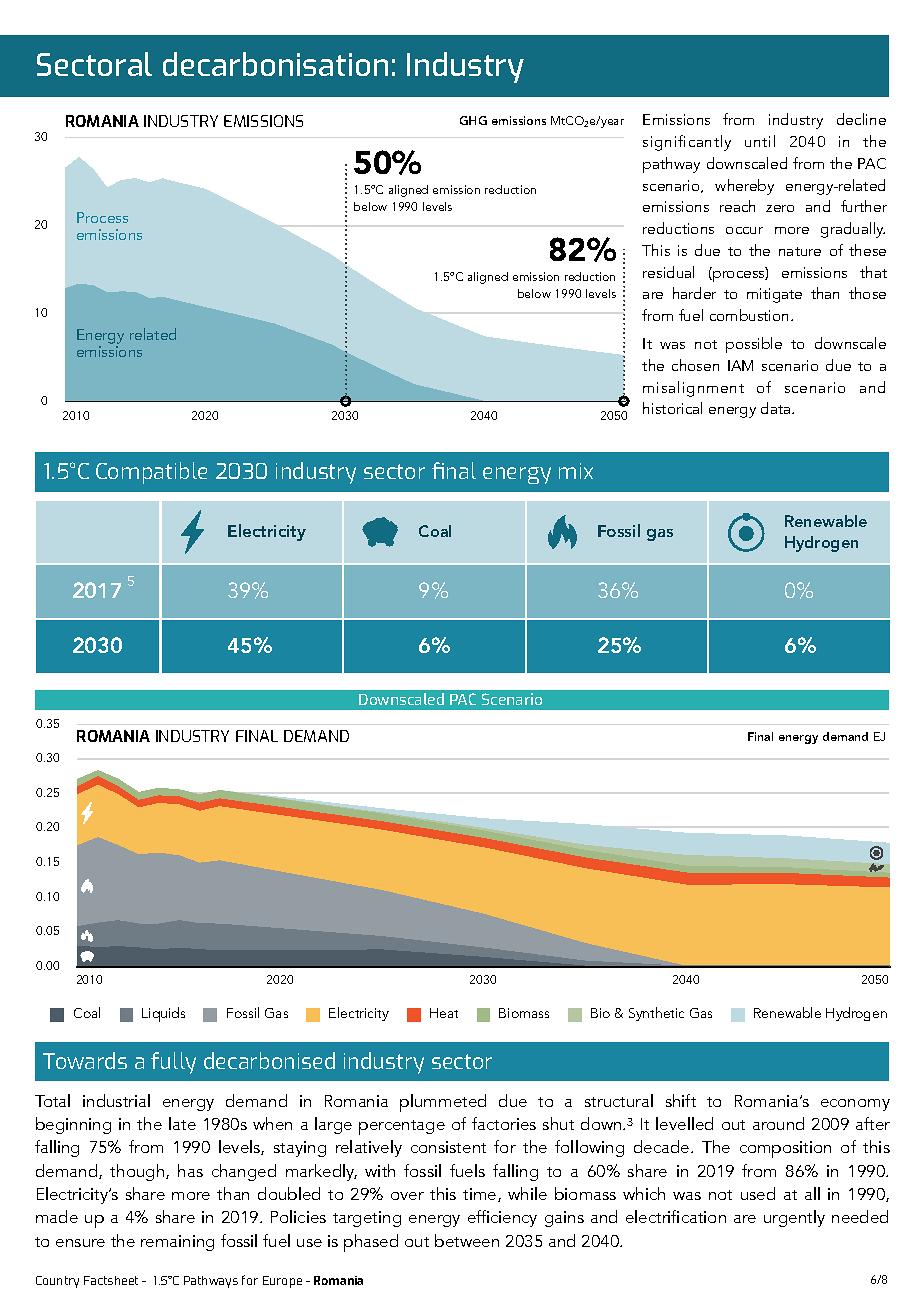  I want to click on decarbonisation, so click(275, 64).
